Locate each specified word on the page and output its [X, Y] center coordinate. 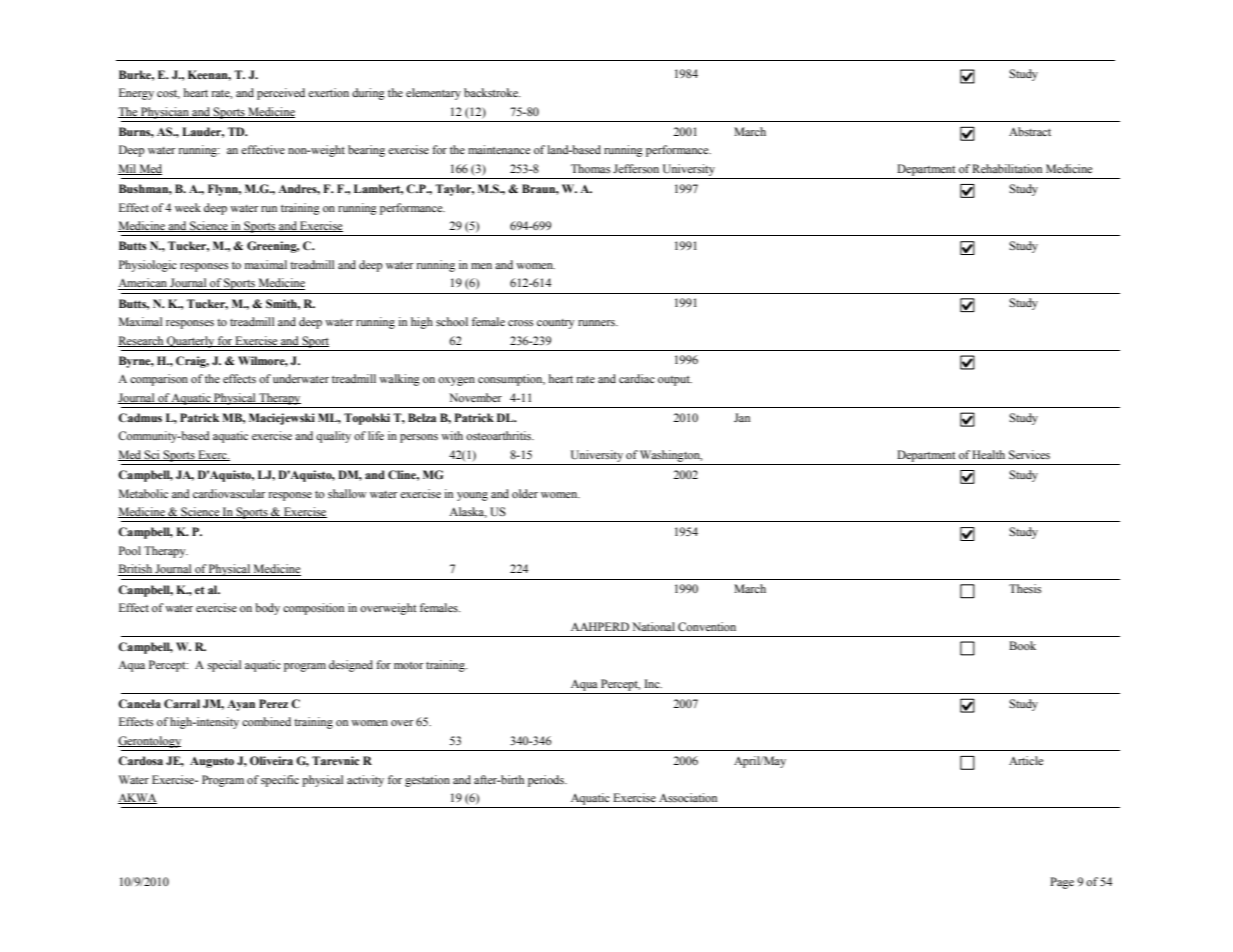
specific [280, 781]
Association [688, 797]
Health [988, 454]
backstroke [492, 92]
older [525, 493]
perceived [281, 94]
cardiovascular [229, 493]
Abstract [1030, 131]
